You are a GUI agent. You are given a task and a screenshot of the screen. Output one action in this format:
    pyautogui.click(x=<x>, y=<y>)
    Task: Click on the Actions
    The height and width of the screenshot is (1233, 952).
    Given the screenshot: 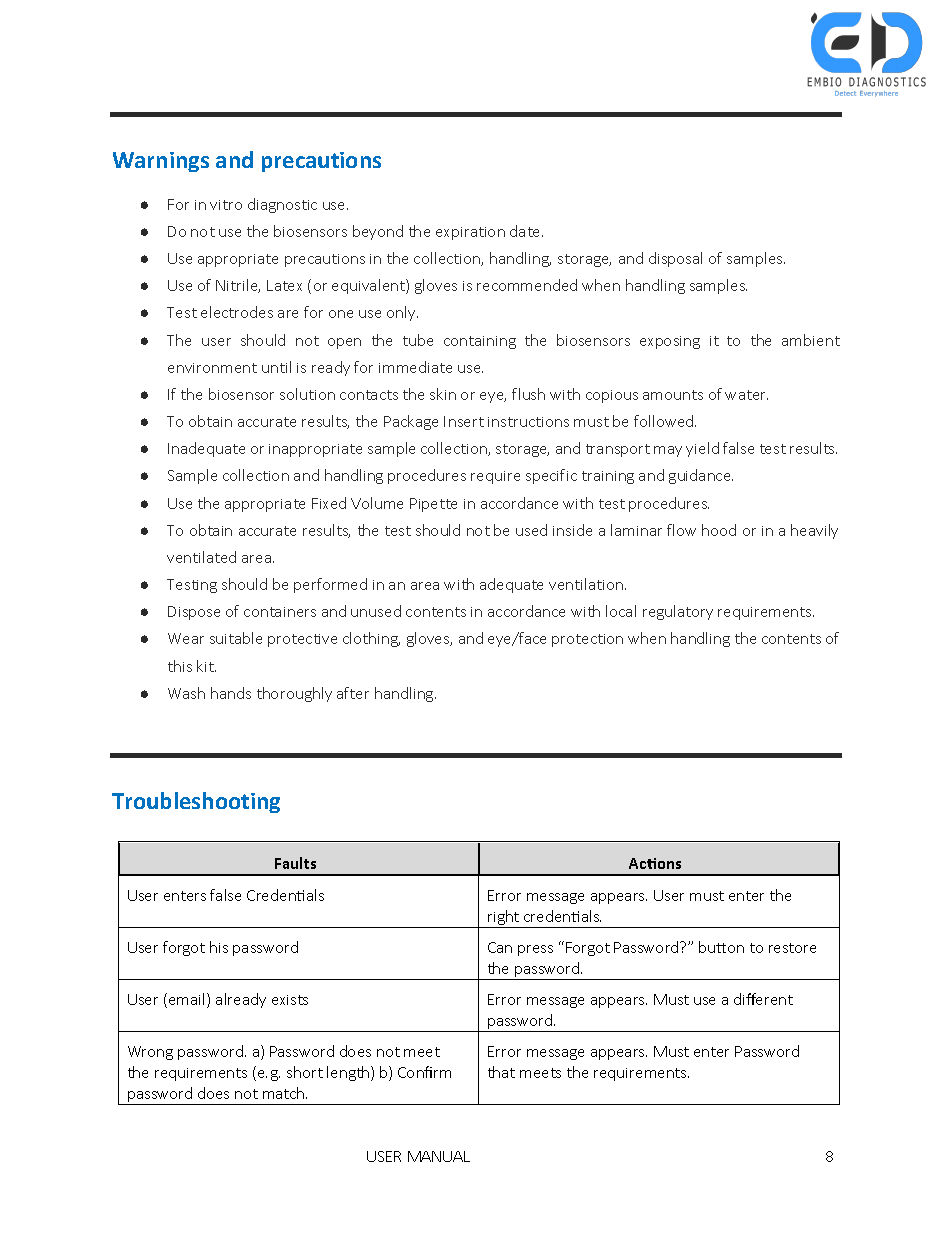 What is the action you would take?
    pyautogui.click(x=655, y=863)
